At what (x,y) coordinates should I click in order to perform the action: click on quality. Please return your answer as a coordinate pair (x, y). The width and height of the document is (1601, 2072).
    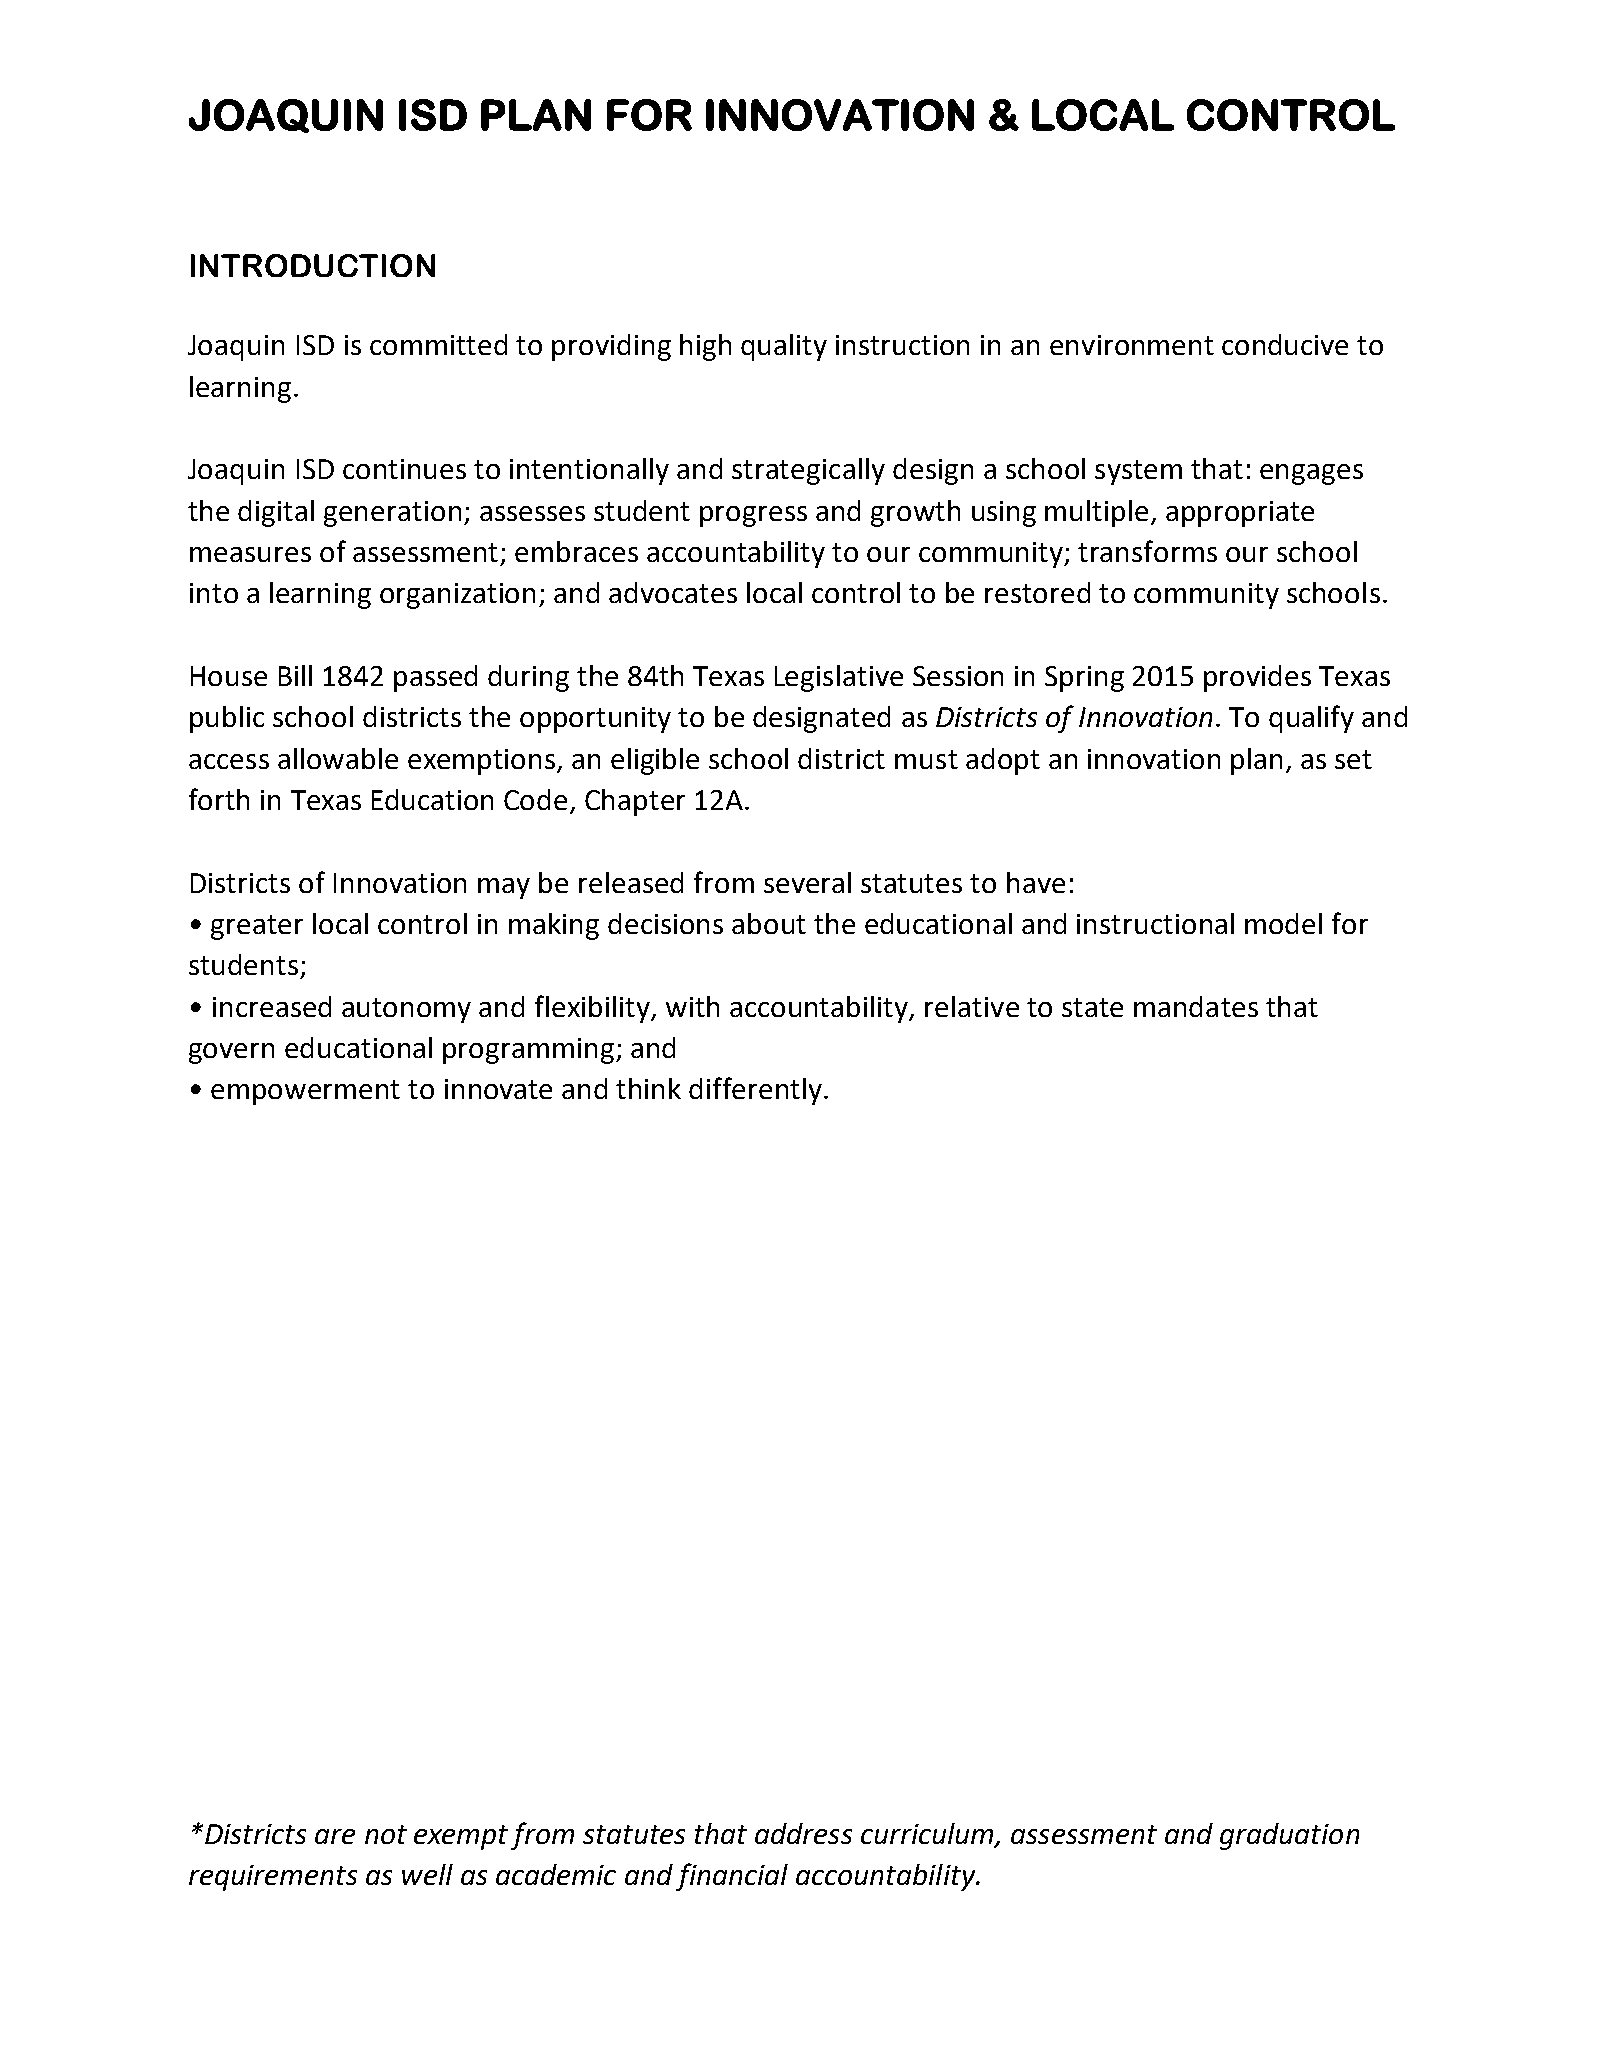
    Looking at the image, I should click on (784, 347).
